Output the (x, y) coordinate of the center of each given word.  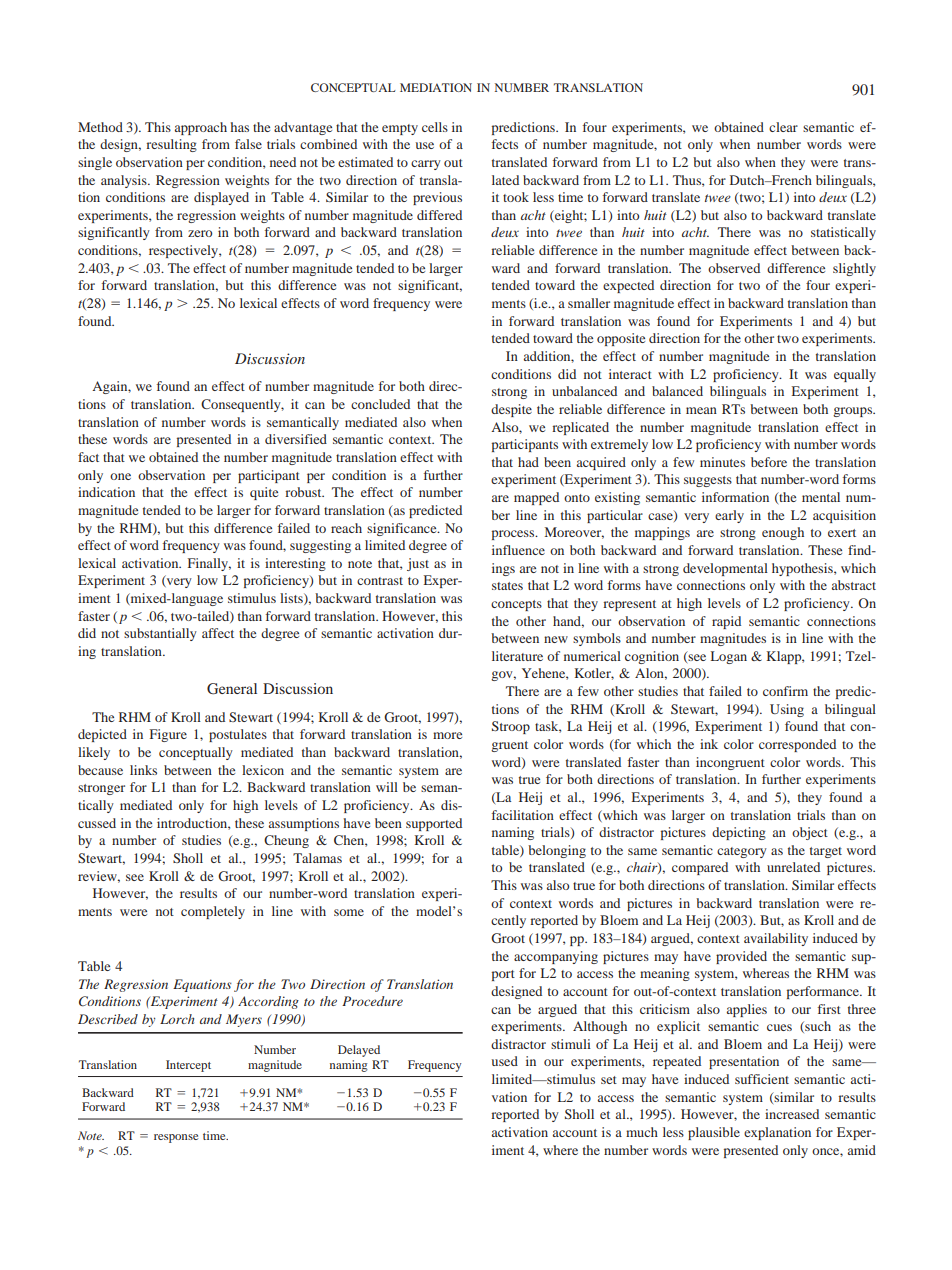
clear (783, 127)
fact (88, 457)
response (176, 1138)
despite (511, 410)
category (742, 852)
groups (854, 412)
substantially (160, 634)
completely (213, 912)
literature (517, 656)
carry (426, 165)
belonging (557, 851)
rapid (726, 622)
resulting (171, 145)
